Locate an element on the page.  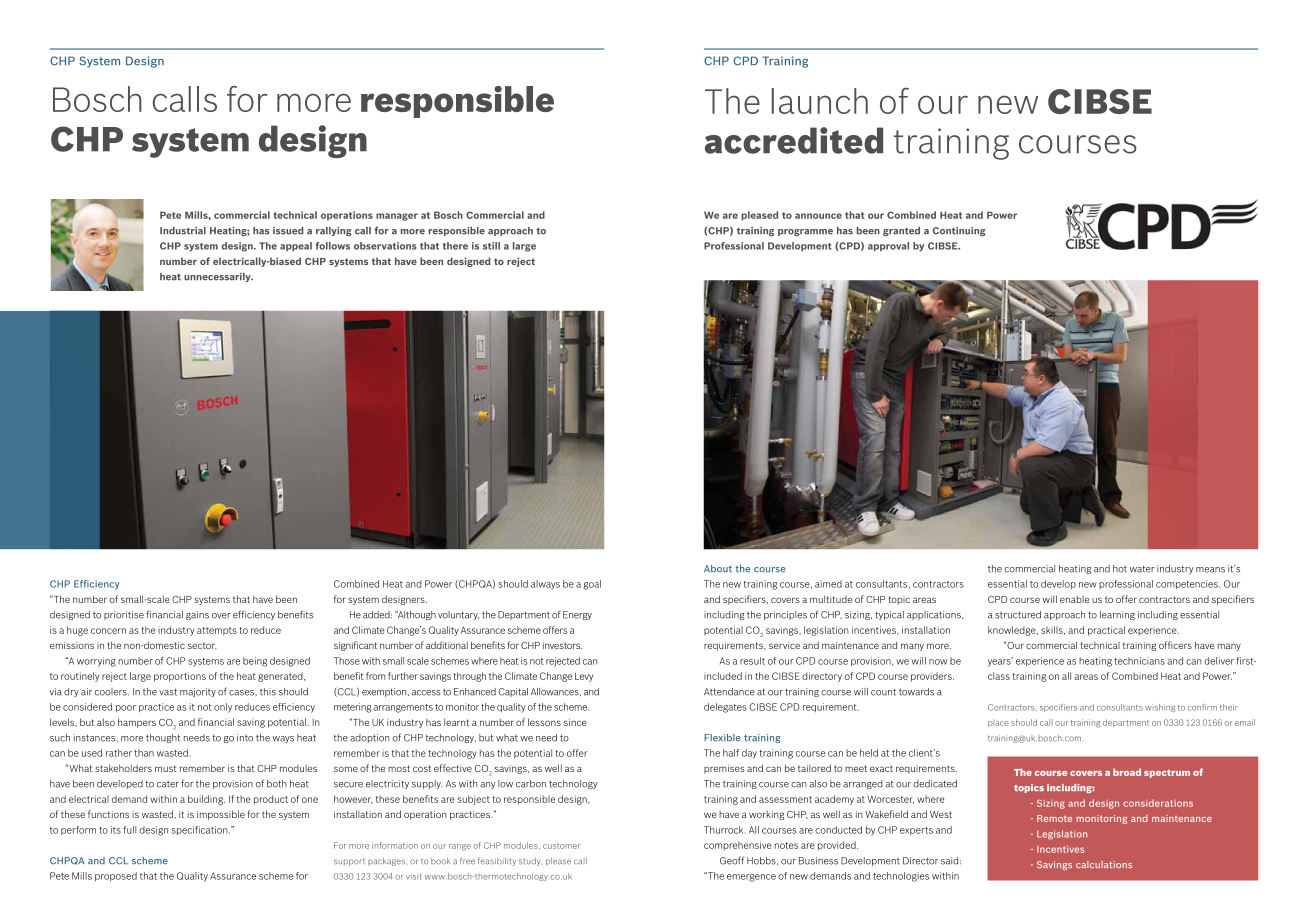
Levy is located at coordinates (584, 677).
